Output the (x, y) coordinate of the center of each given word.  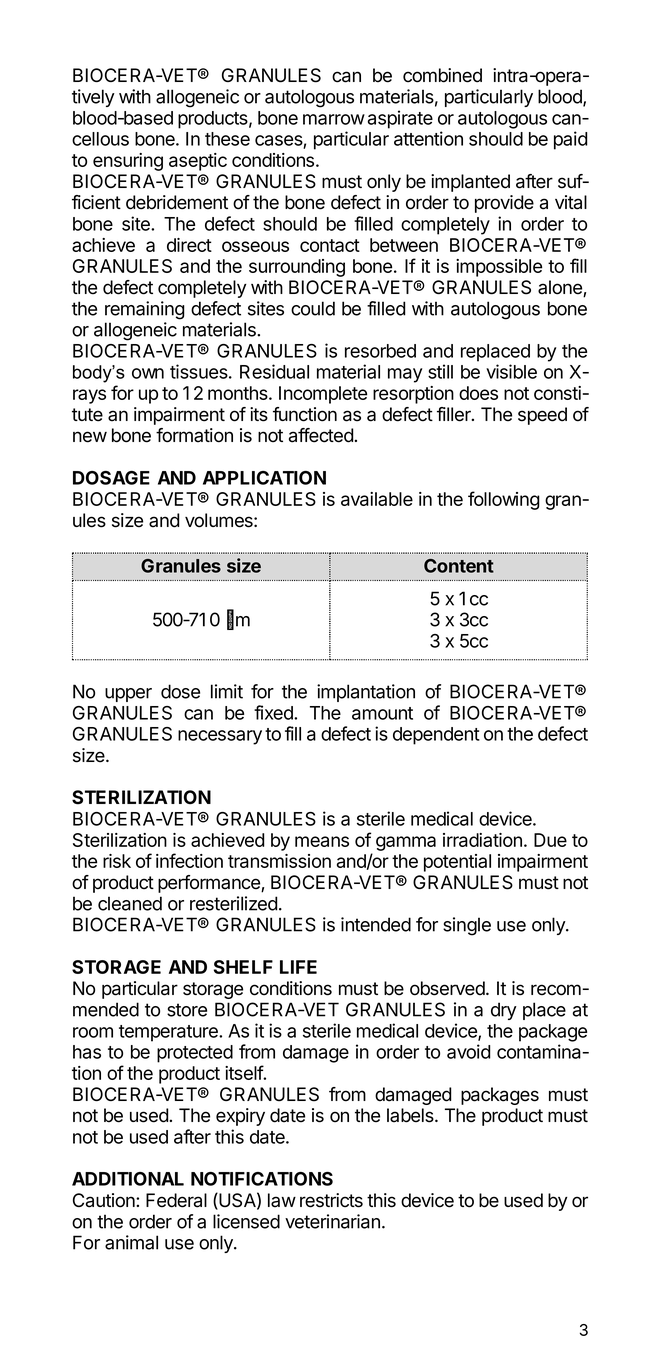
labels (411, 1115)
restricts (331, 1200)
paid (571, 140)
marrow (334, 119)
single (467, 926)
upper (128, 695)
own (148, 373)
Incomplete (323, 395)
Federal (176, 1200)
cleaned (130, 903)
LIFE (298, 967)
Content (459, 566)
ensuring (128, 162)
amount (382, 713)
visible (511, 371)
